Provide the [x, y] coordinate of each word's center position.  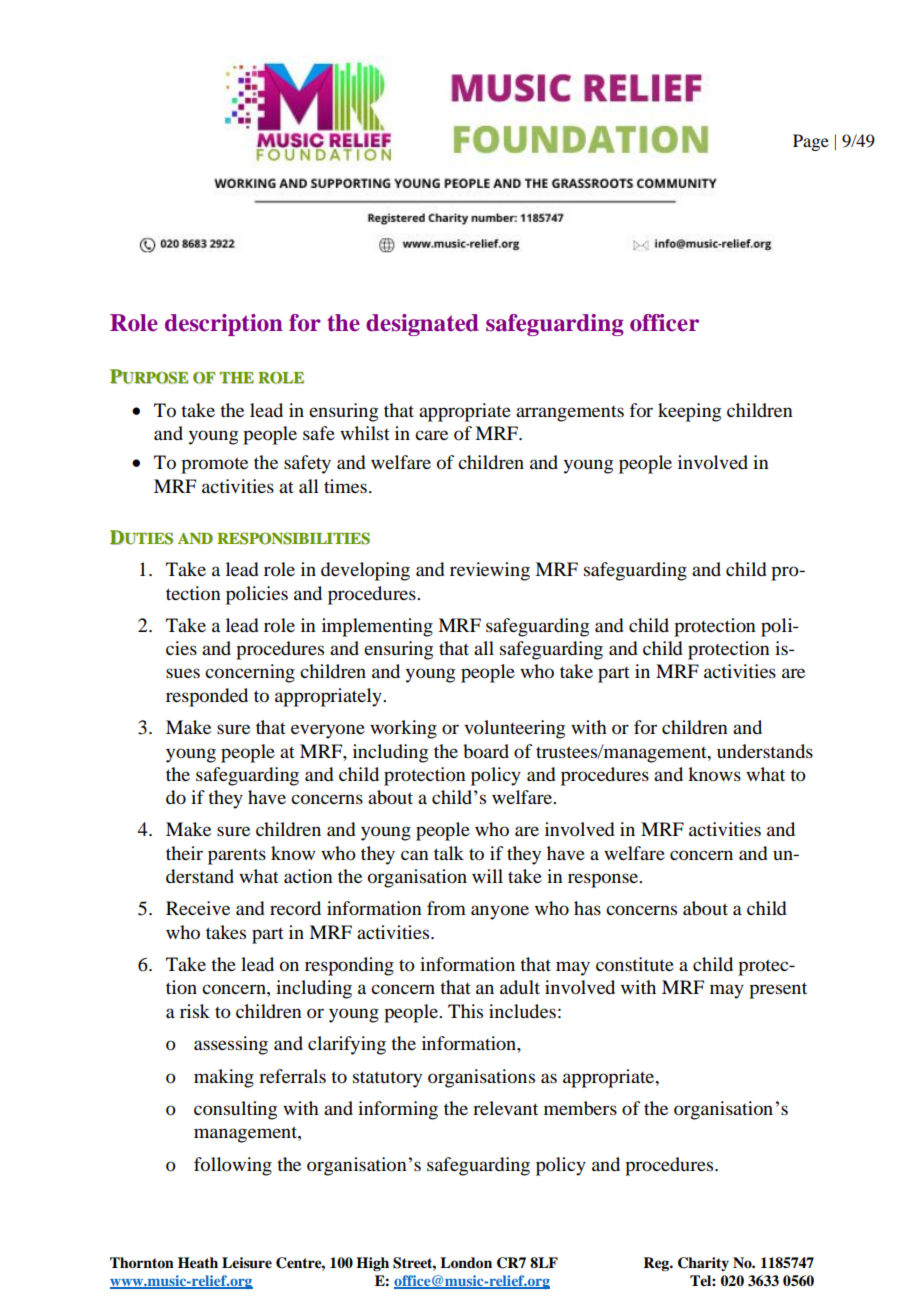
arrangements [570, 414]
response [604, 880]
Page [811, 142]
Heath [198, 1263]
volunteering [514, 729]
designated [422, 325]
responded [207, 697]
